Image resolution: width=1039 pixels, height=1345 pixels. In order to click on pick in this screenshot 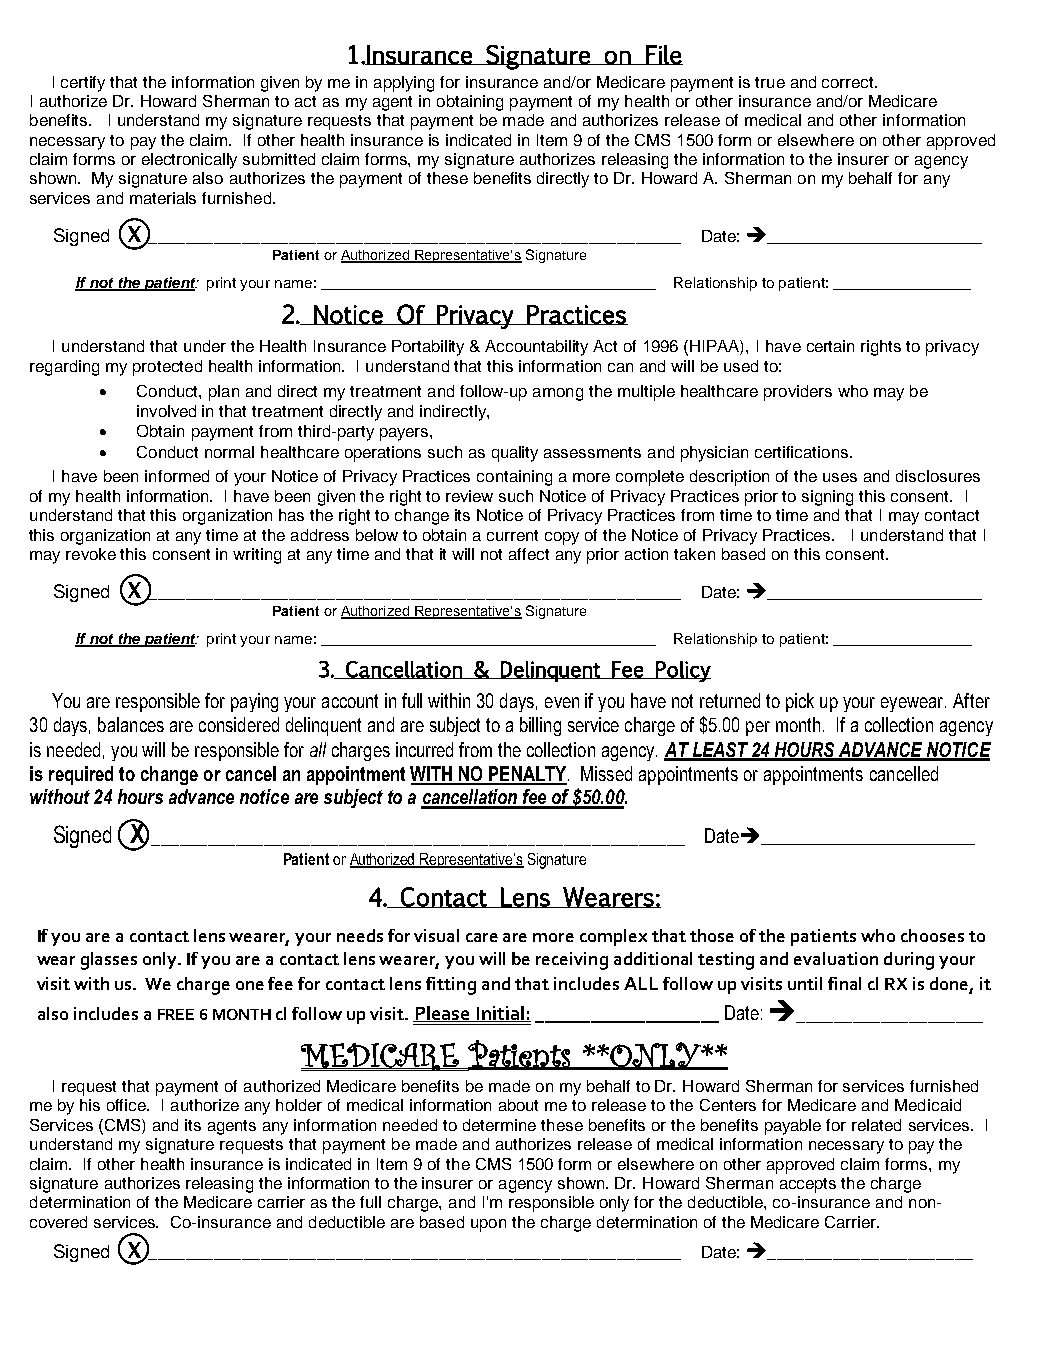, I will do `click(800, 702)`.
